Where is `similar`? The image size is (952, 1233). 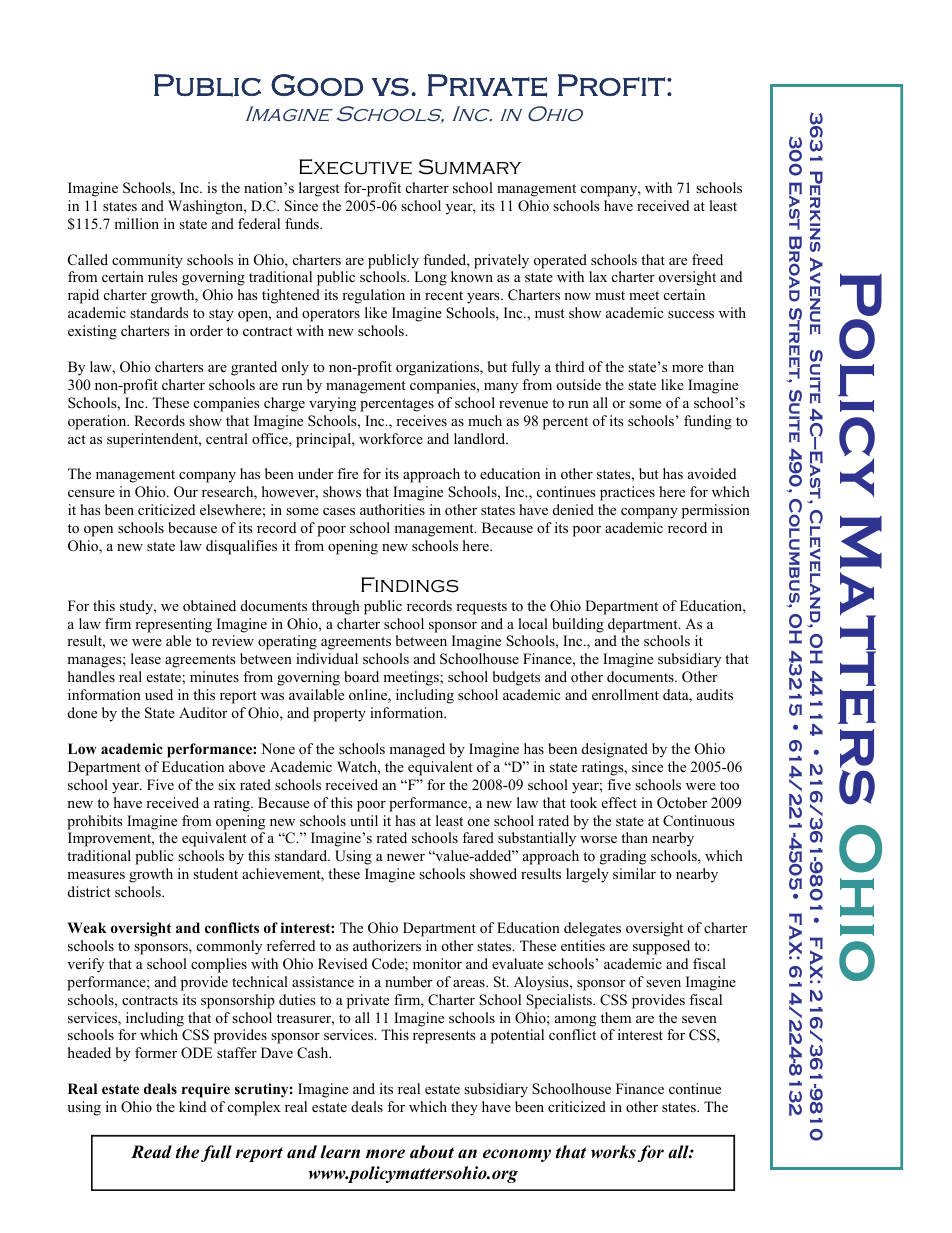 similar is located at coordinates (634, 873).
